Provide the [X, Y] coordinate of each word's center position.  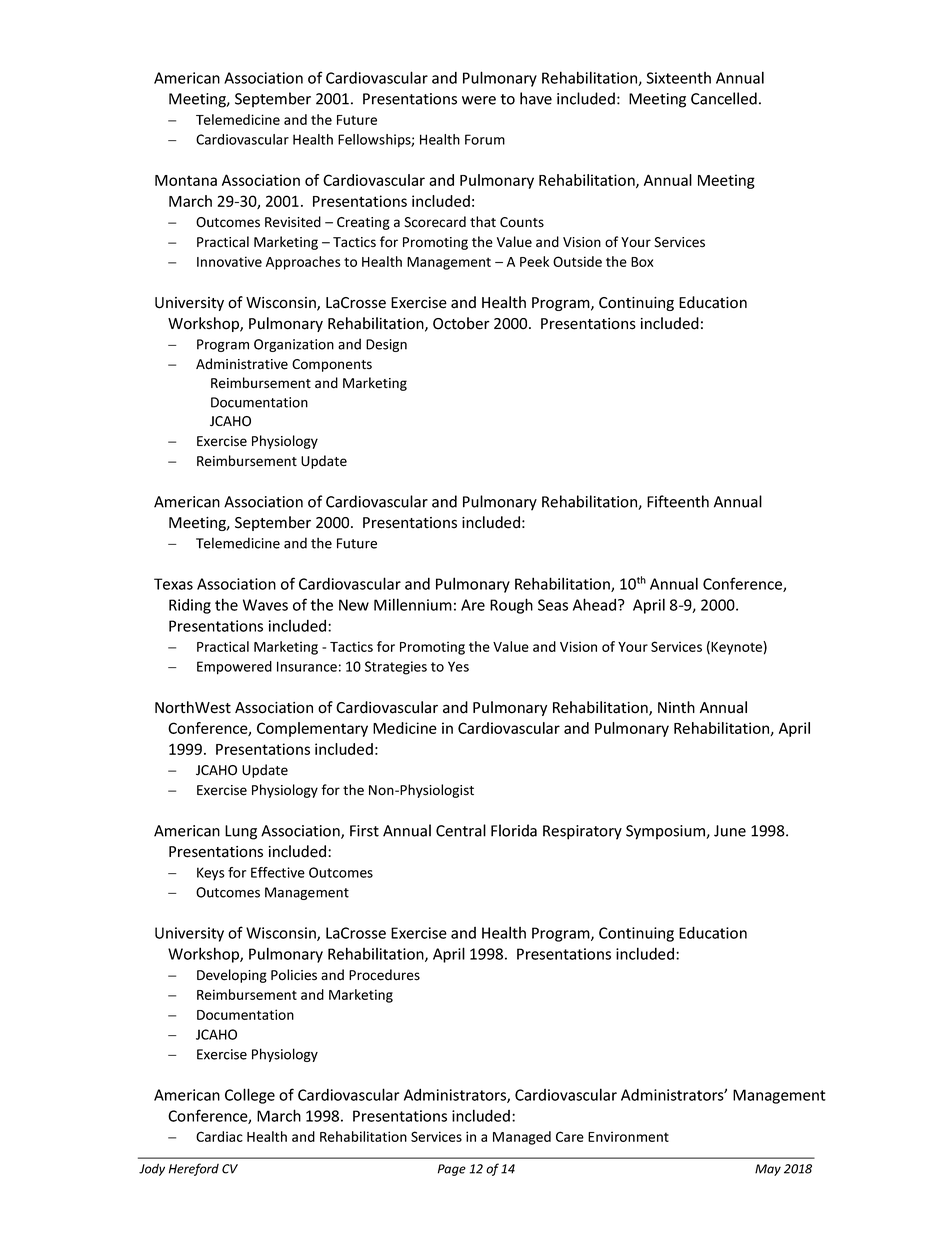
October [461, 323]
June [730, 831]
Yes [458, 666]
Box [642, 262]
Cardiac [219, 1136]
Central [461, 830]
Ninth [676, 707]
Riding [190, 606]
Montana [186, 180]
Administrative [242, 364]
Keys [211, 874]
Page [452, 1170]
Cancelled [724, 98]
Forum [485, 139]
